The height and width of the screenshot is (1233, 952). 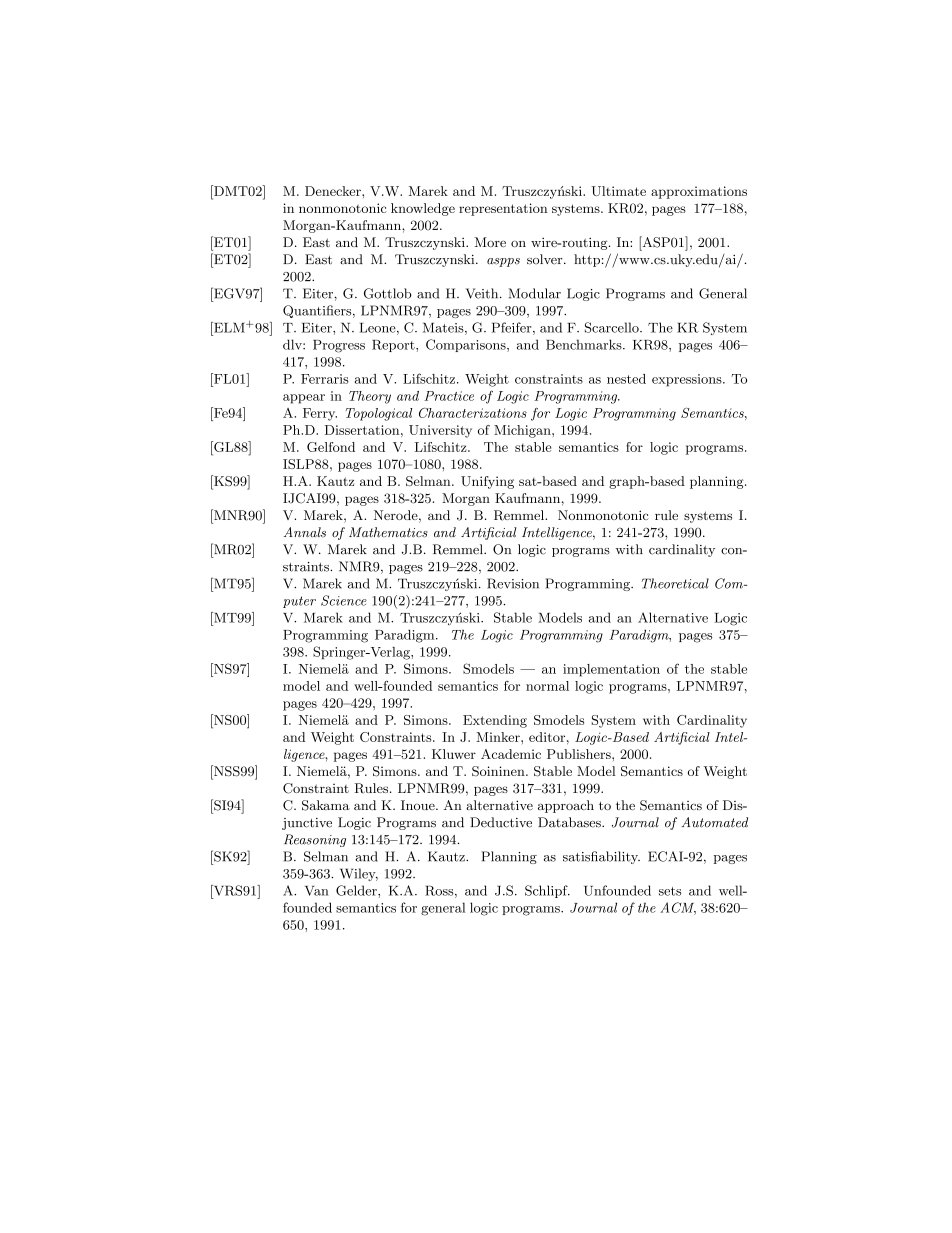 What do you see at coordinates (511, 754) in the screenshot?
I see `Academic` at bounding box center [511, 754].
